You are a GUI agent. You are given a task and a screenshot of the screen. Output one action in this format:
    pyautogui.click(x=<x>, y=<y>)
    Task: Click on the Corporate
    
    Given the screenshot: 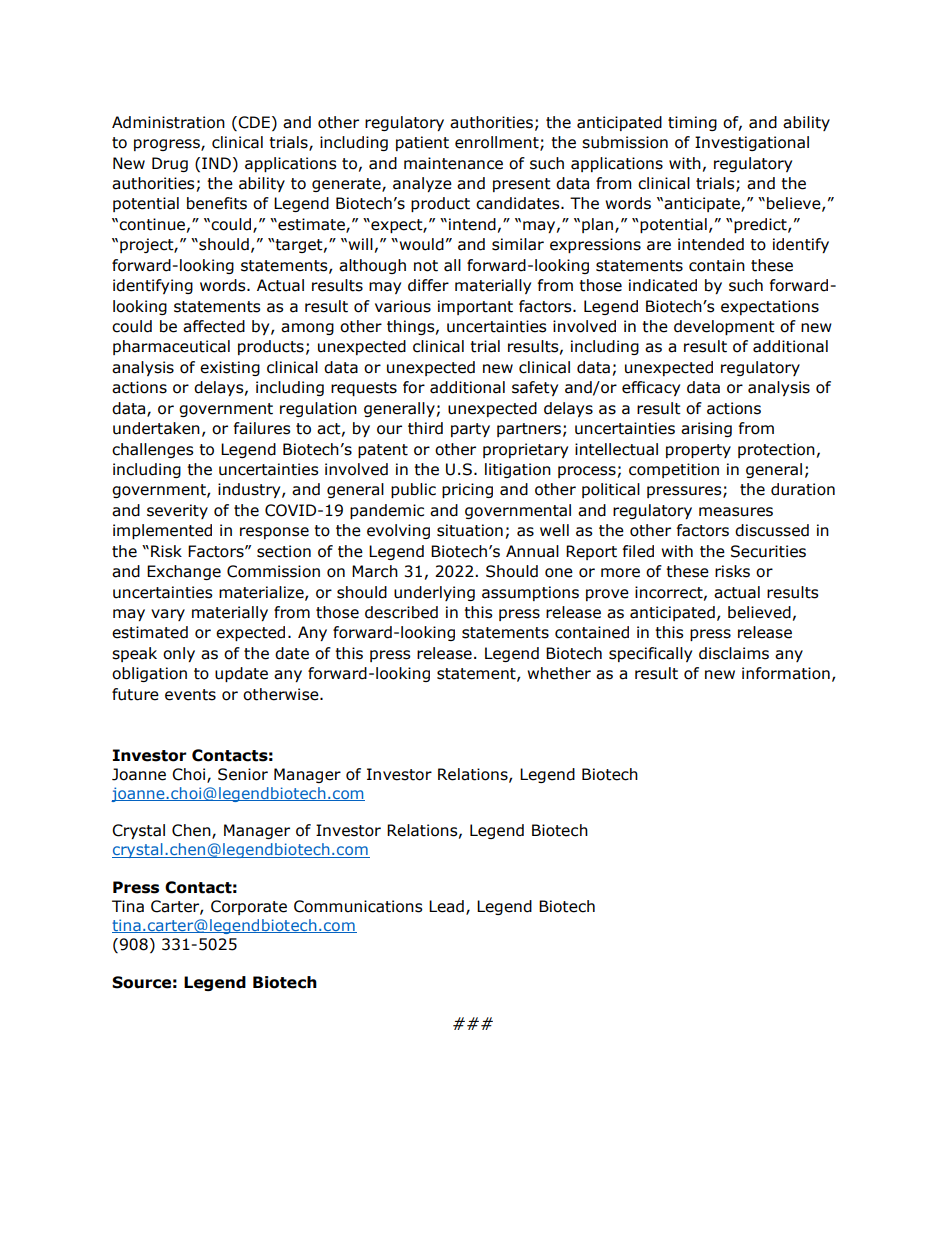 What is the action you would take?
    pyautogui.click(x=249, y=907)
